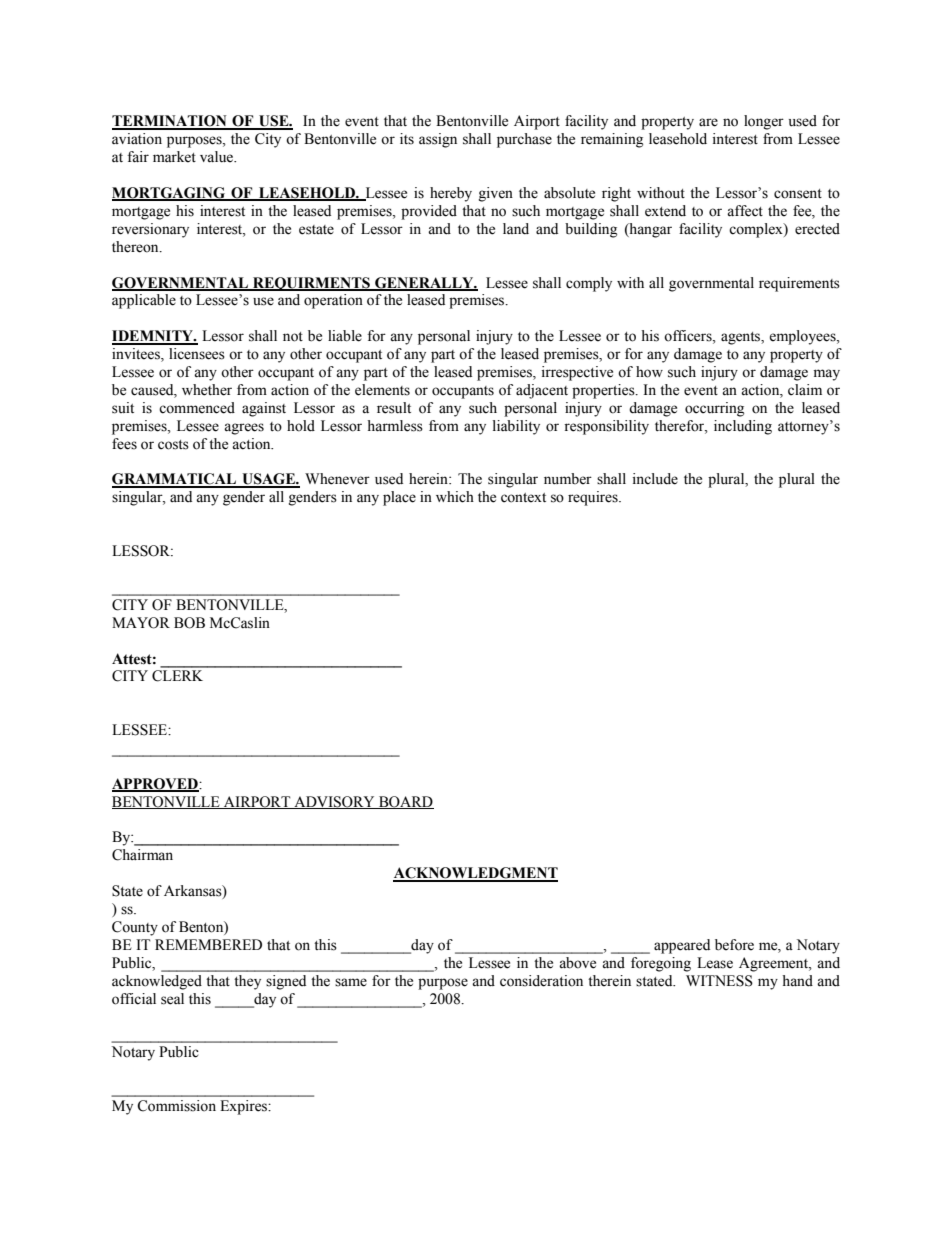 The width and height of the screenshot is (952, 1233). Describe the element at coordinates (438, 140) in the screenshot. I see `assign` at that location.
